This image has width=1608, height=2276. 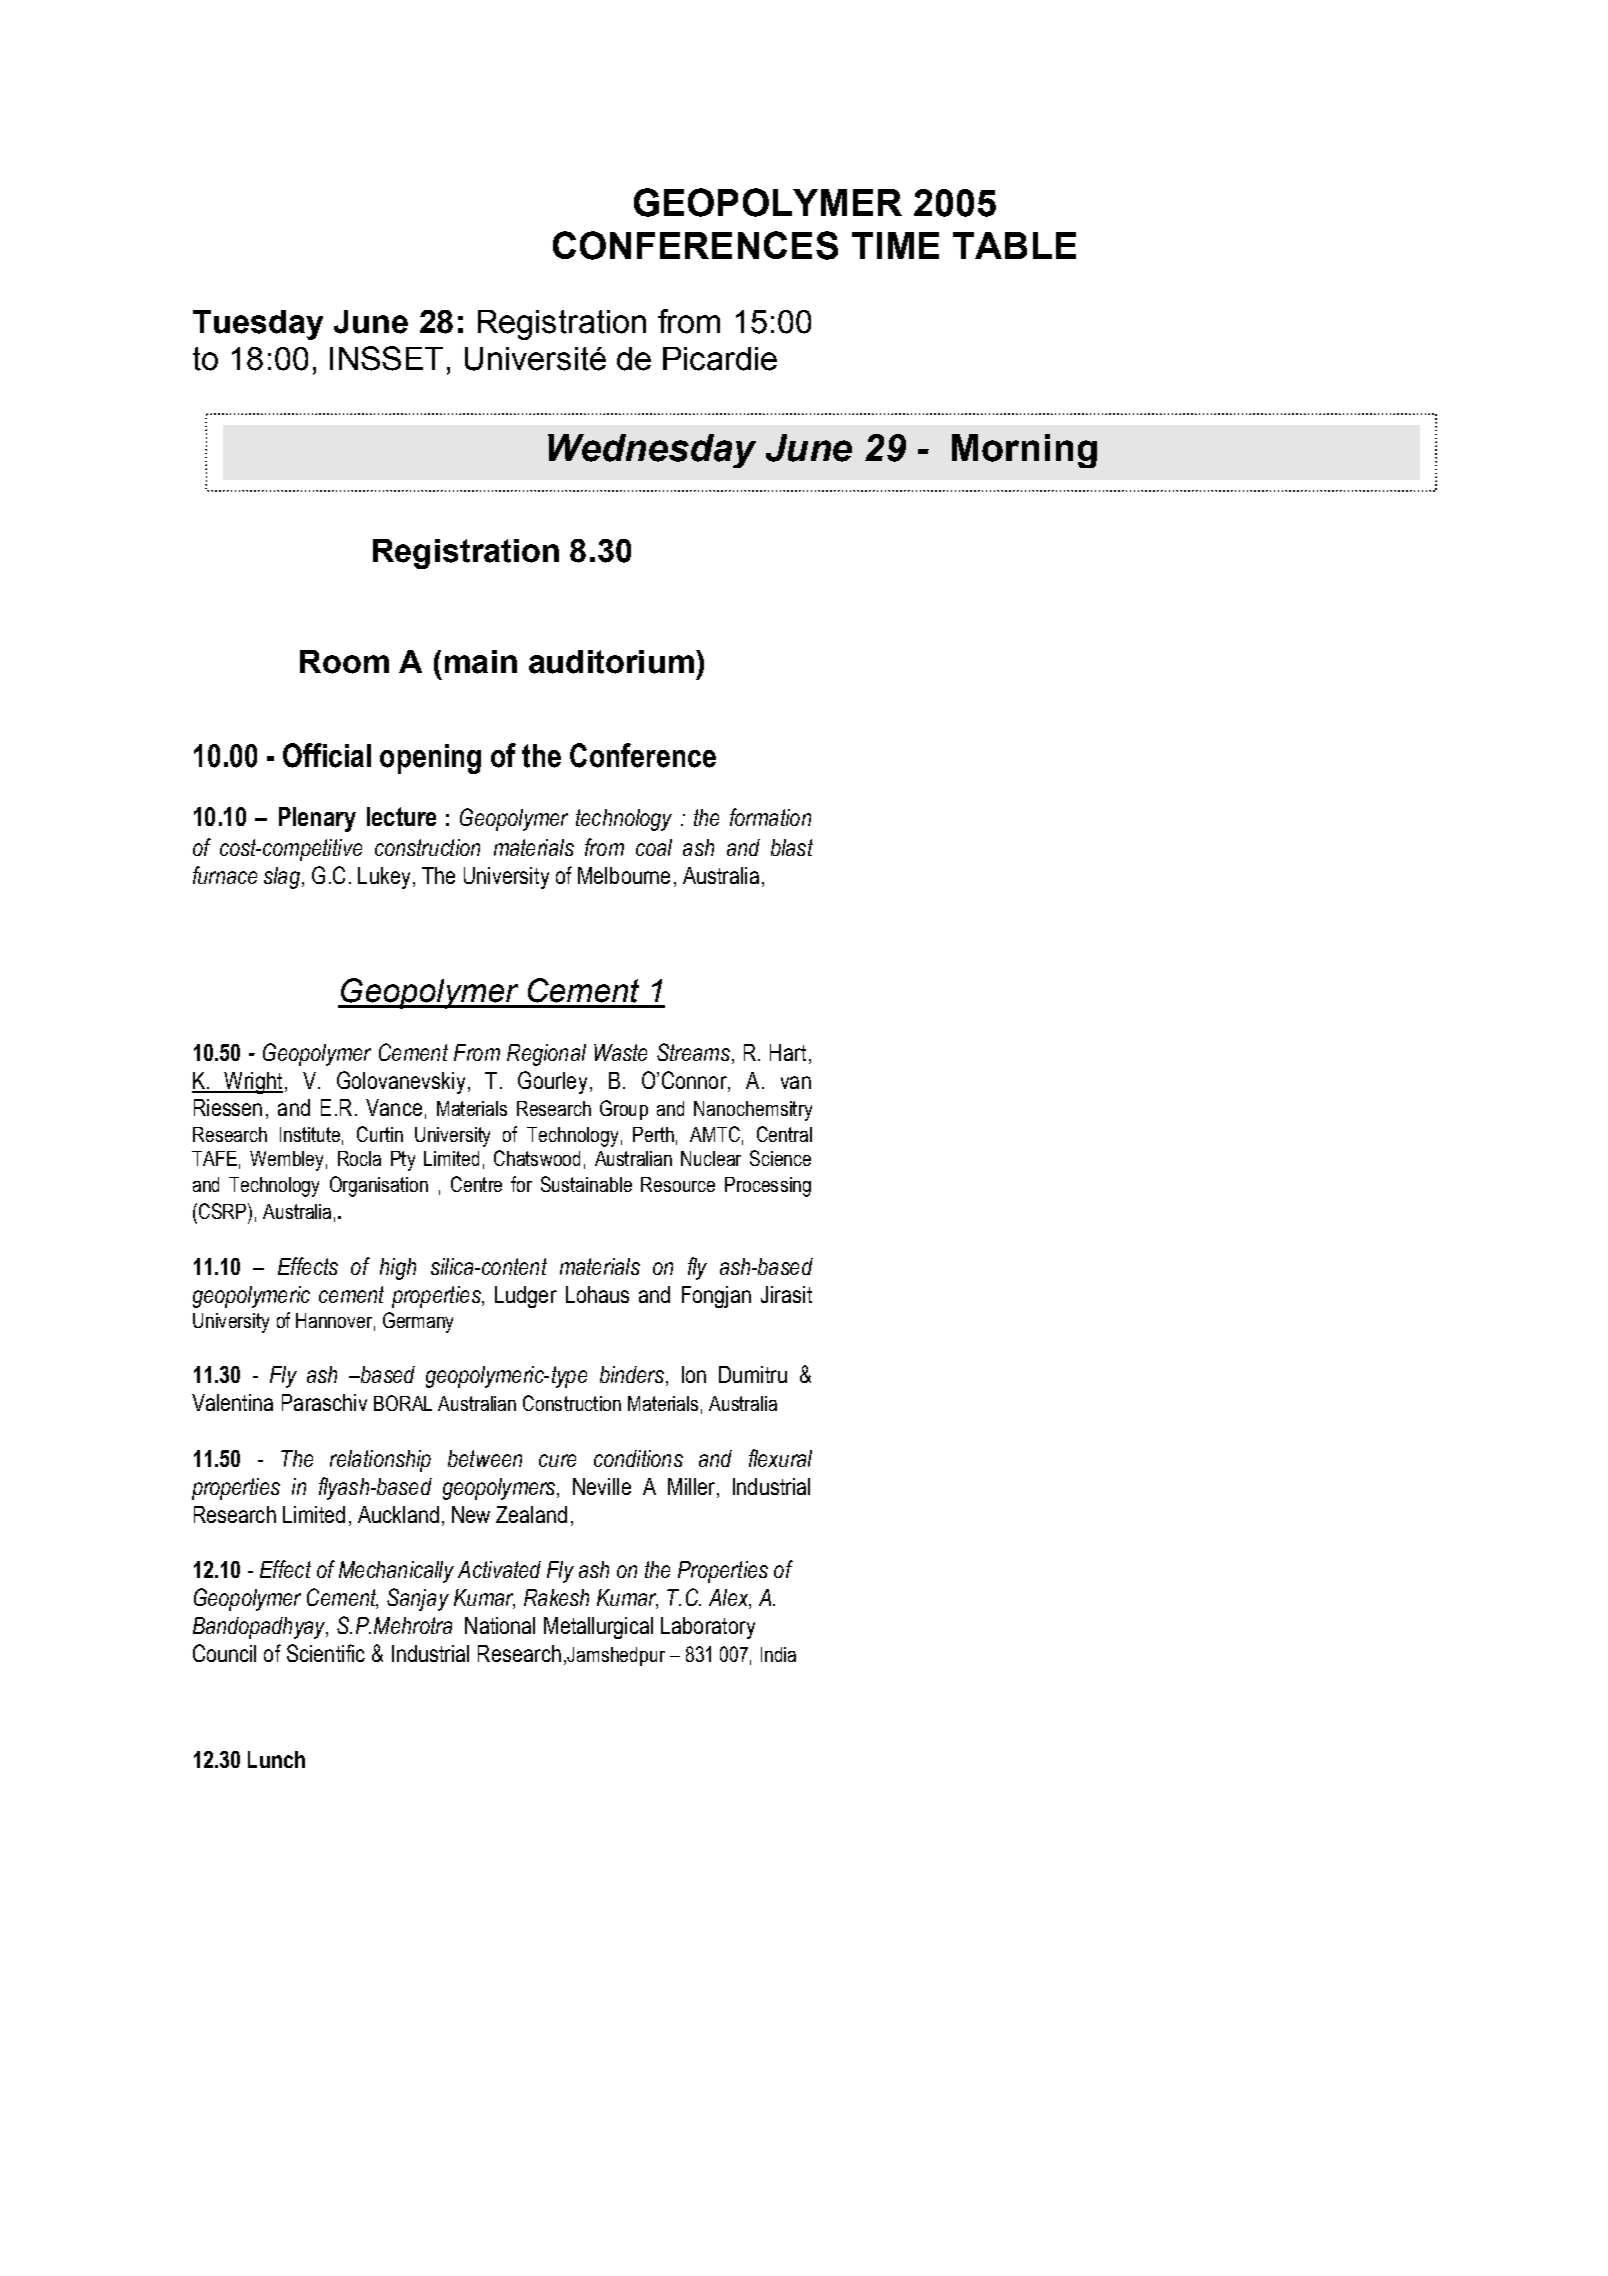 I want to click on Room, so click(x=344, y=662).
